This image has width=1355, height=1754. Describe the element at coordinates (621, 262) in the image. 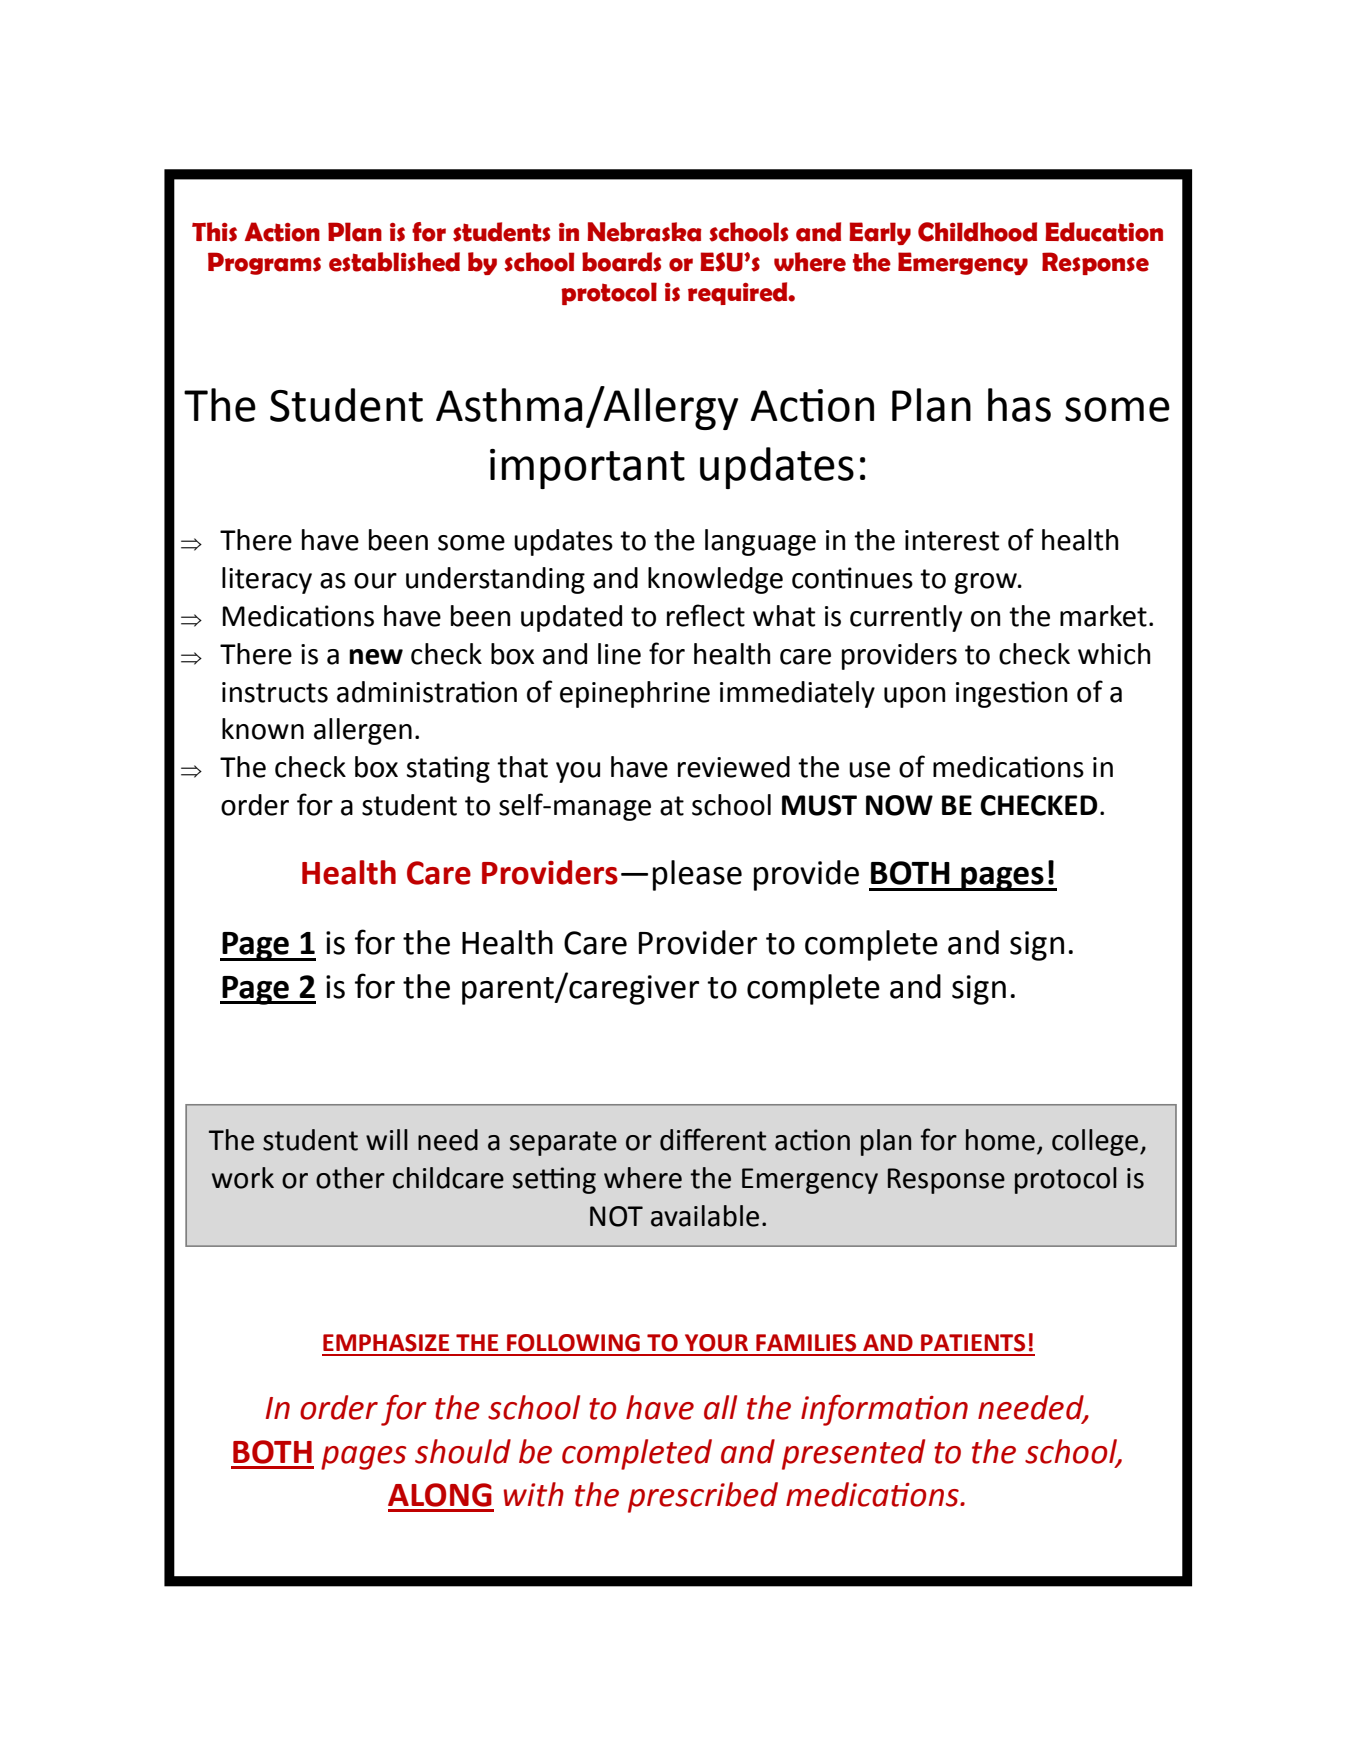

I see `boards` at that location.
